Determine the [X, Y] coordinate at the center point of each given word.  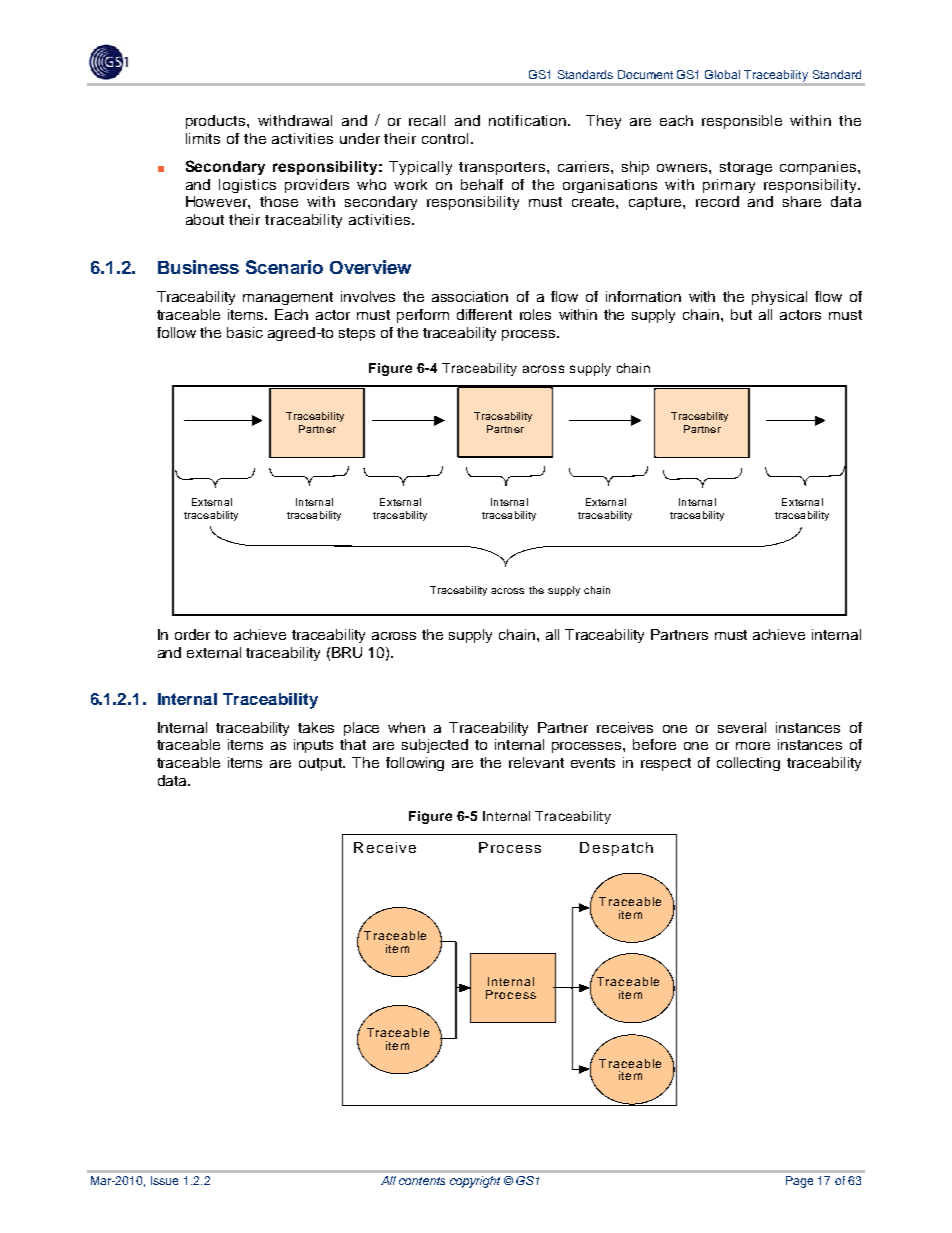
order [192, 634]
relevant [536, 762]
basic [245, 332]
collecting [748, 764]
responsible [742, 122]
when [406, 727]
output [321, 764]
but [741, 314]
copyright [475, 1182]
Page [799, 1182]
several [742, 727]
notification [527, 120]
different [484, 314]
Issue [164, 1180]
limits [203, 138]
